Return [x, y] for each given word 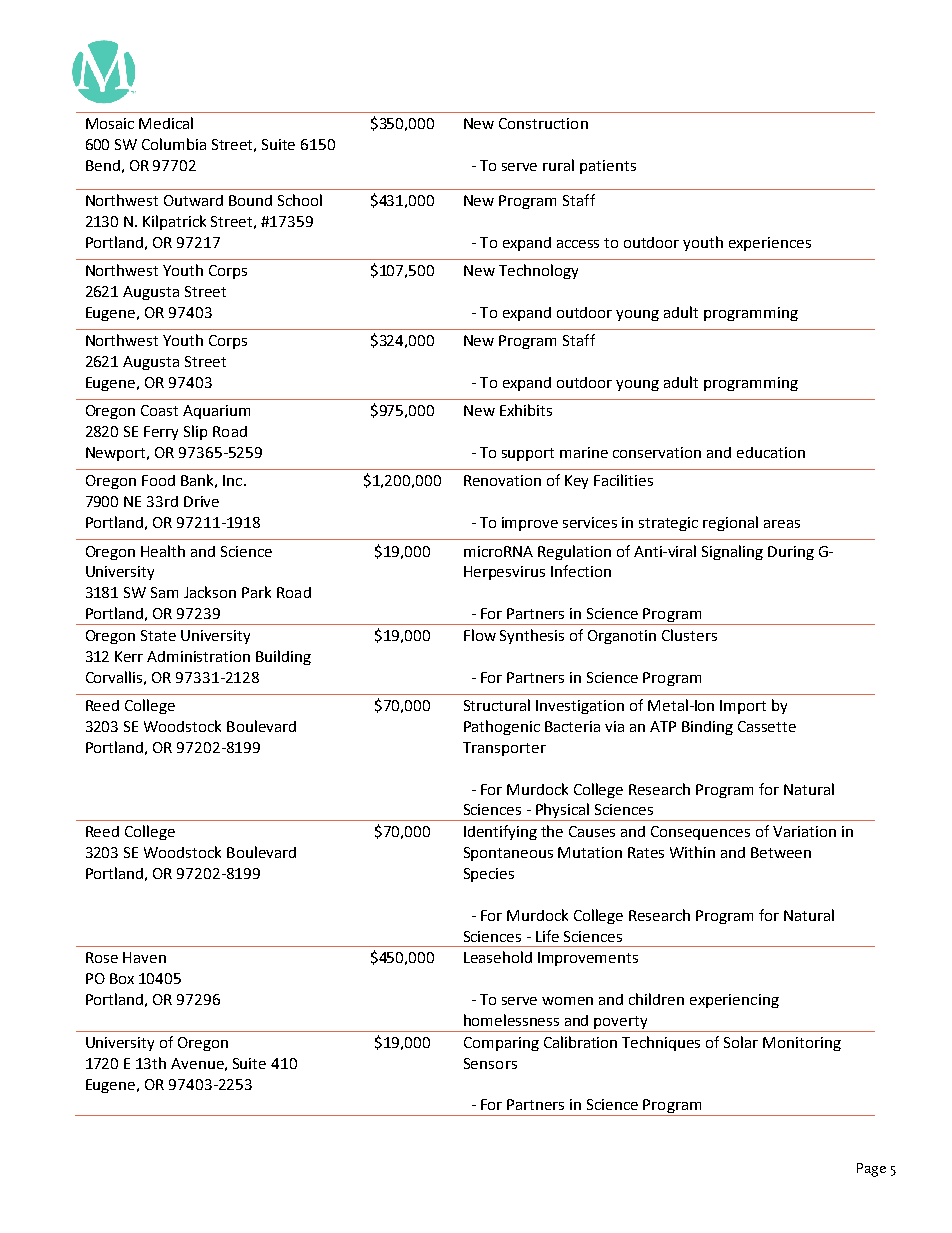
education [771, 452]
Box [122, 978]
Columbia [174, 144]
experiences [770, 244]
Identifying [500, 832]
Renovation [502, 480]
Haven [144, 957]
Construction [543, 123]
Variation [804, 831]
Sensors [490, 1063]
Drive [201, 501]
